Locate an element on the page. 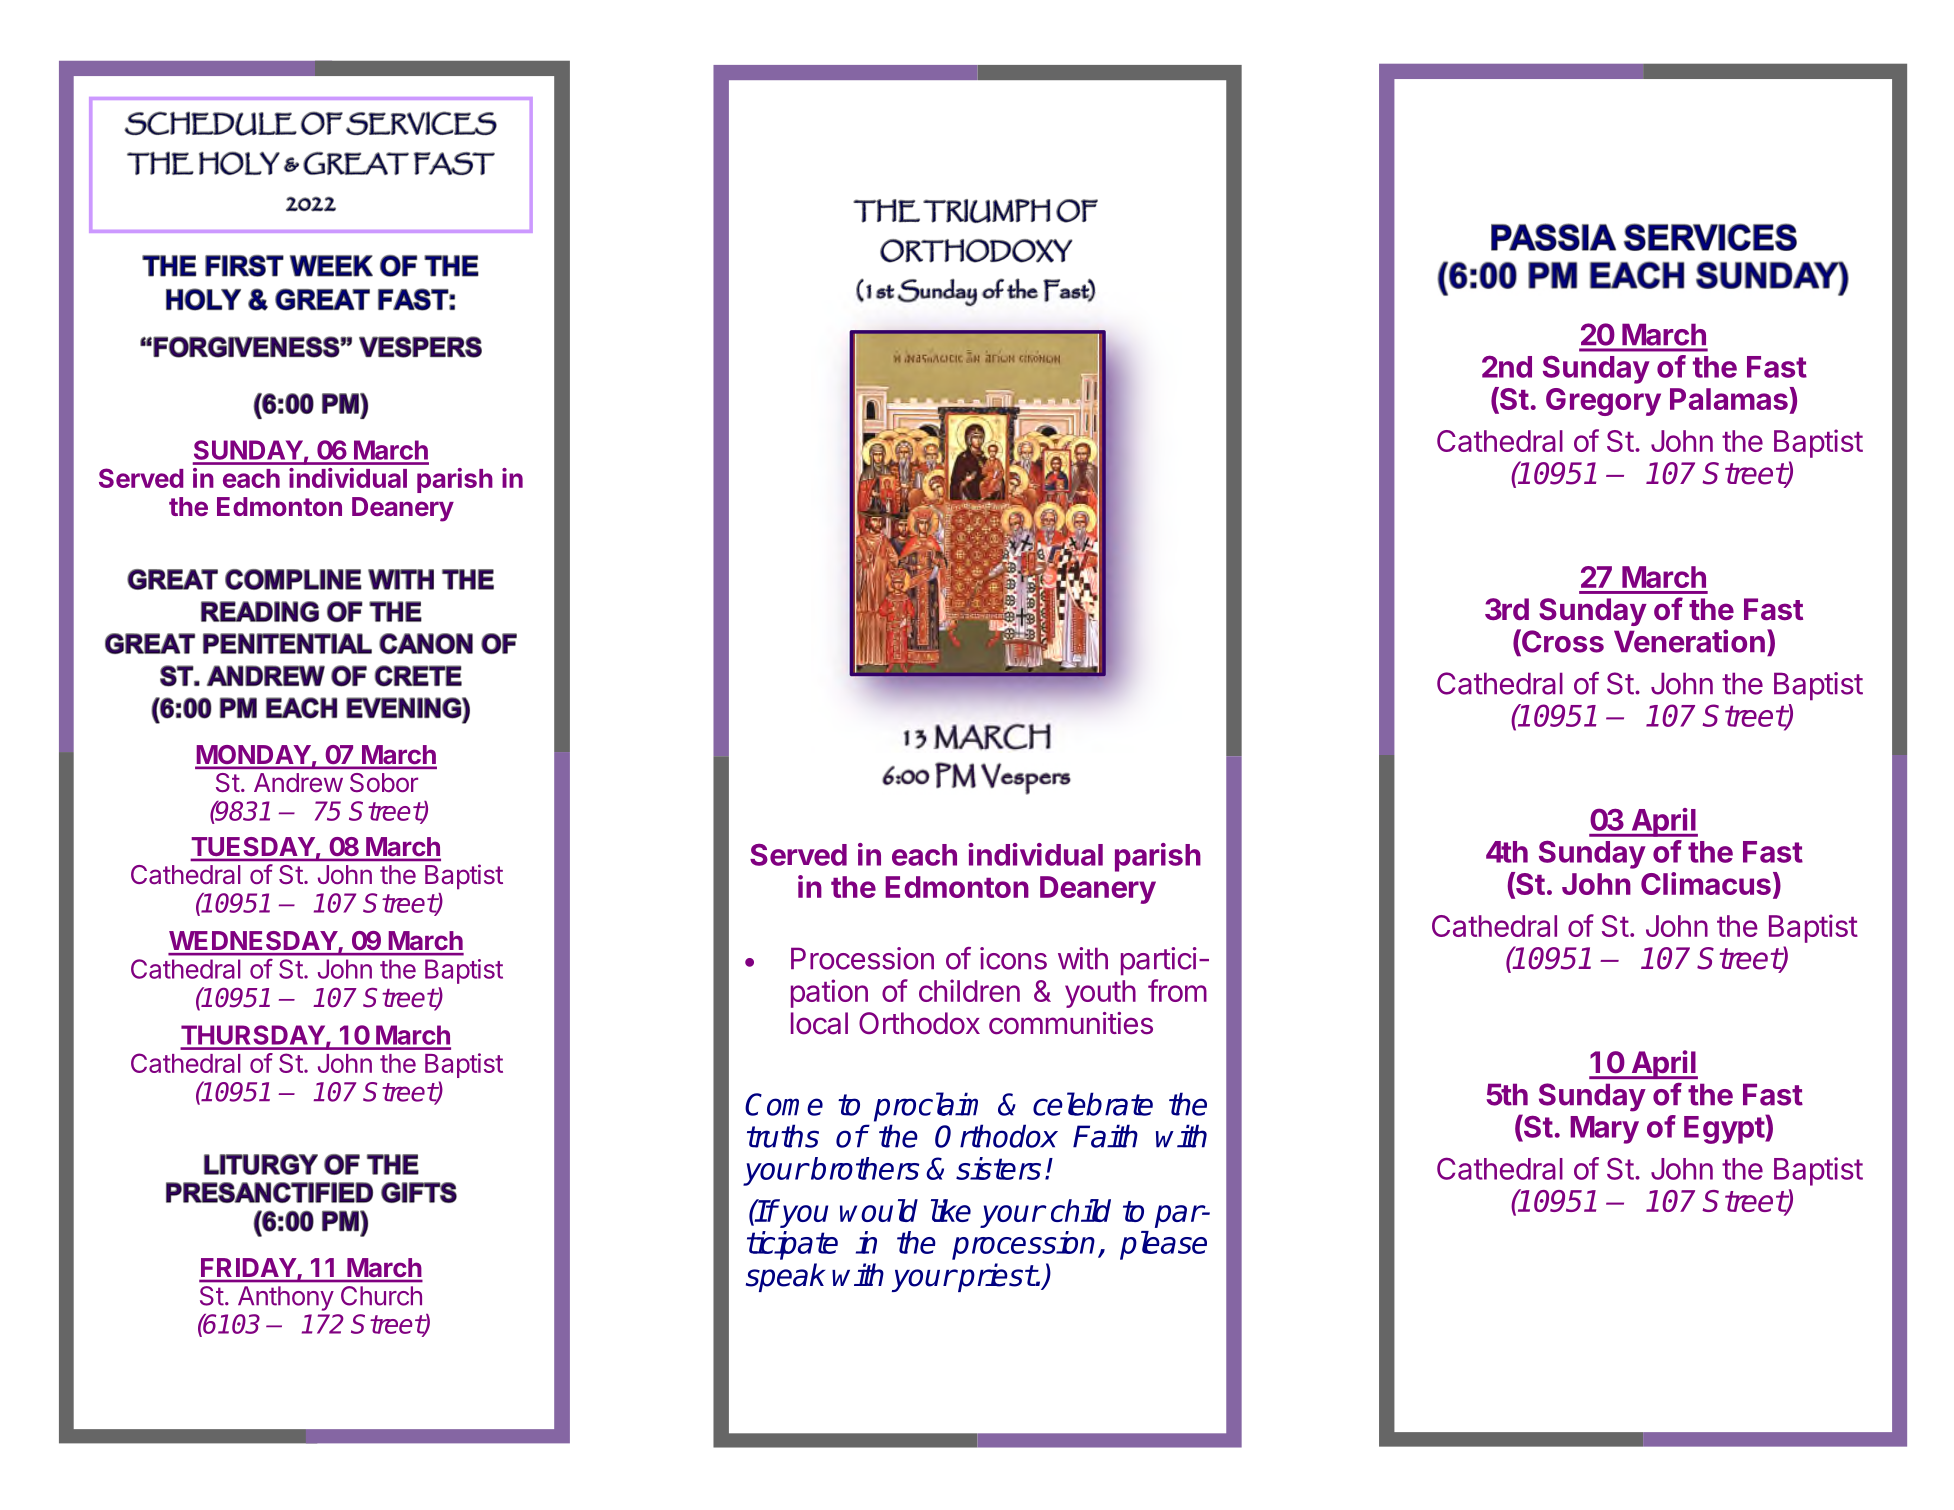  Andrew is located at coordinates (298, 782).
